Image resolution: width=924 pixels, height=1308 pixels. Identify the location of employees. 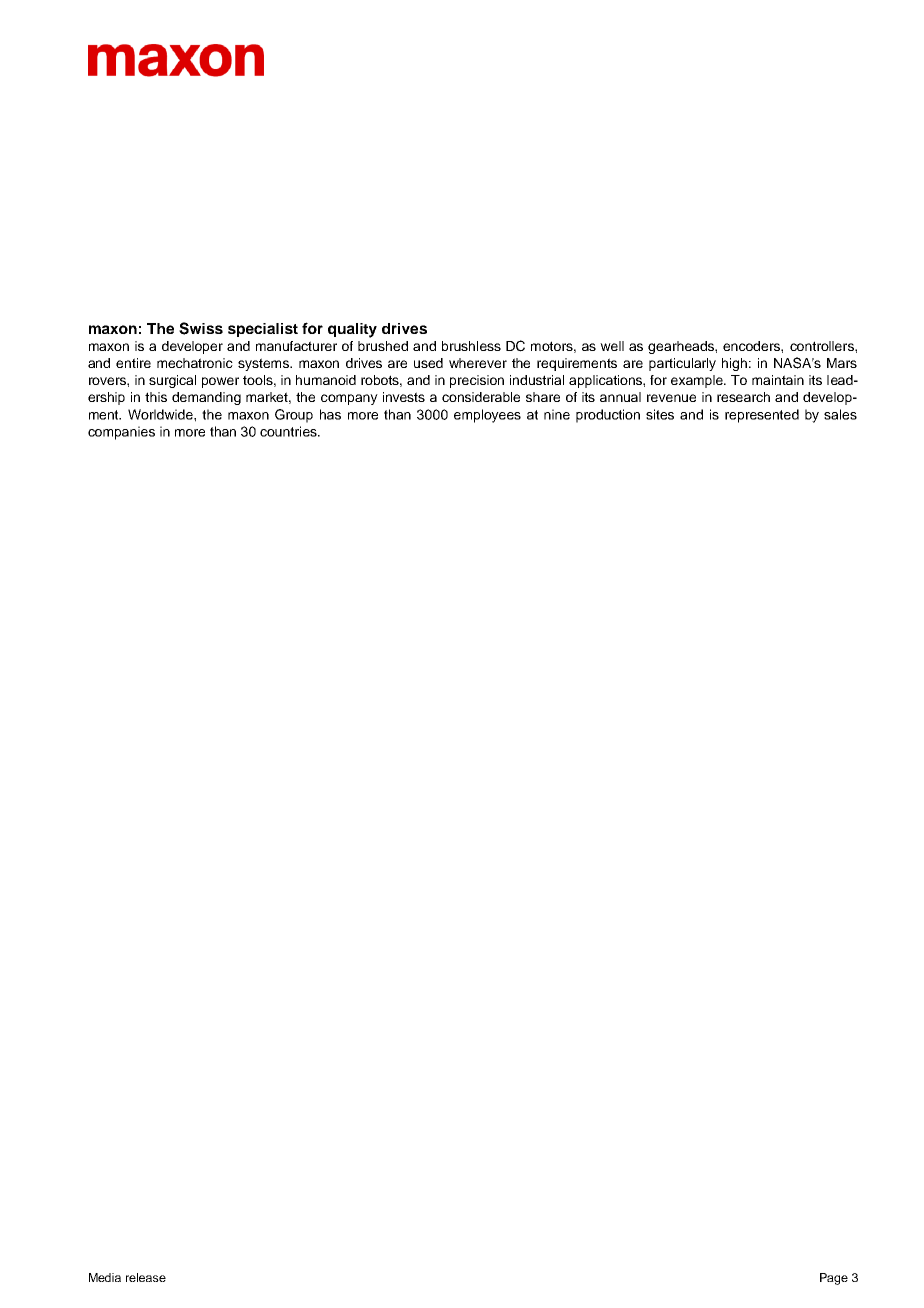
(487, 416).
